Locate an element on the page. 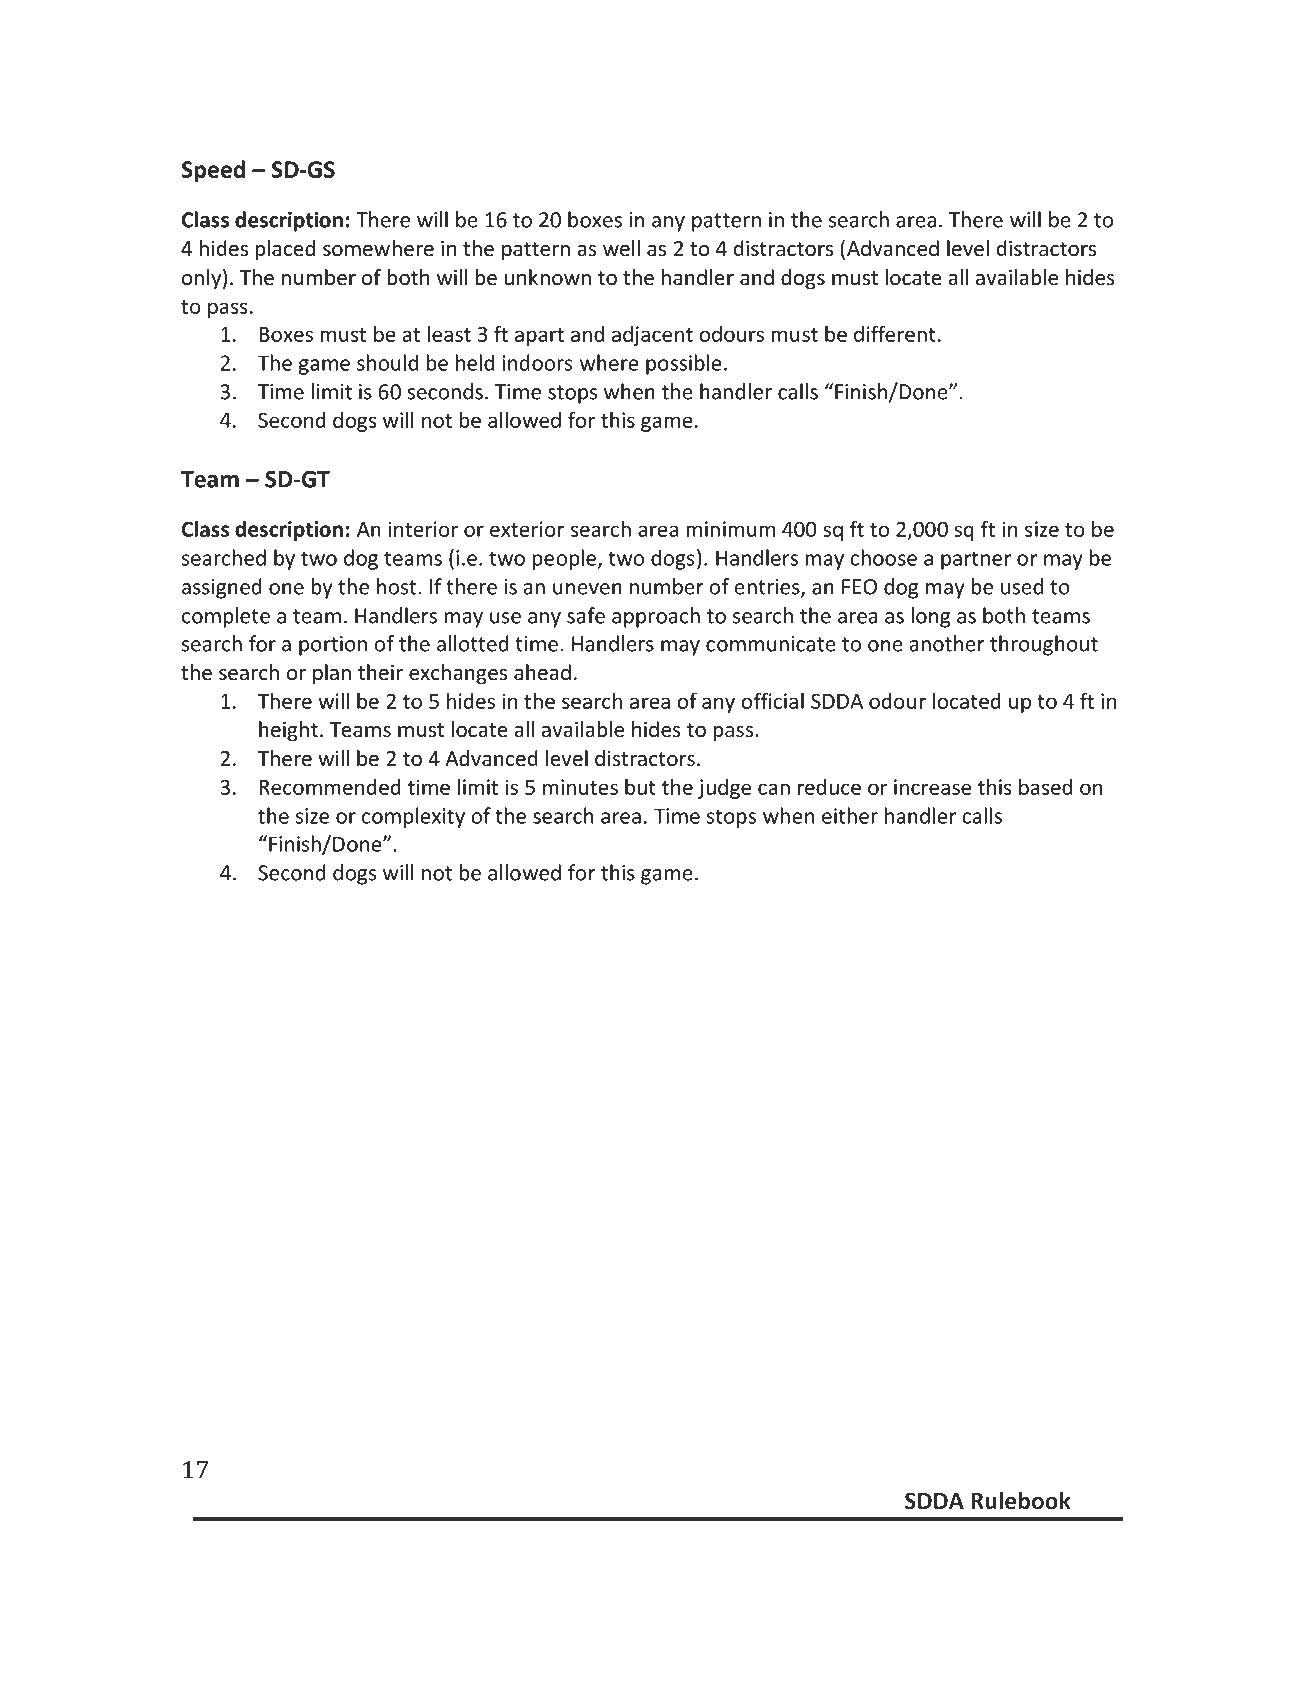 The image size is (1304, 1687). either is located at coordinates (850, 815).
